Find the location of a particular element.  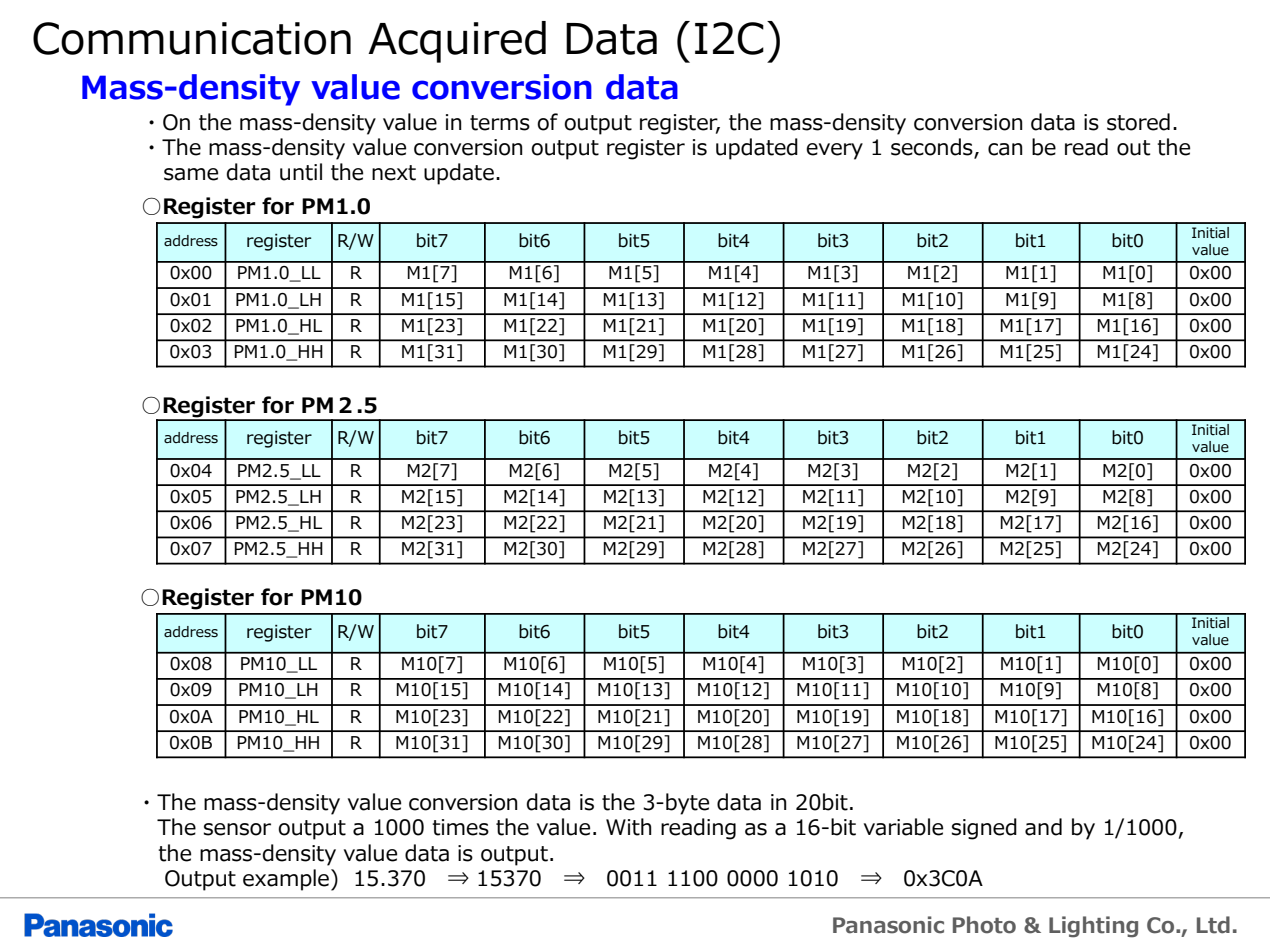

sensor is located at coordinates (237, 829).
